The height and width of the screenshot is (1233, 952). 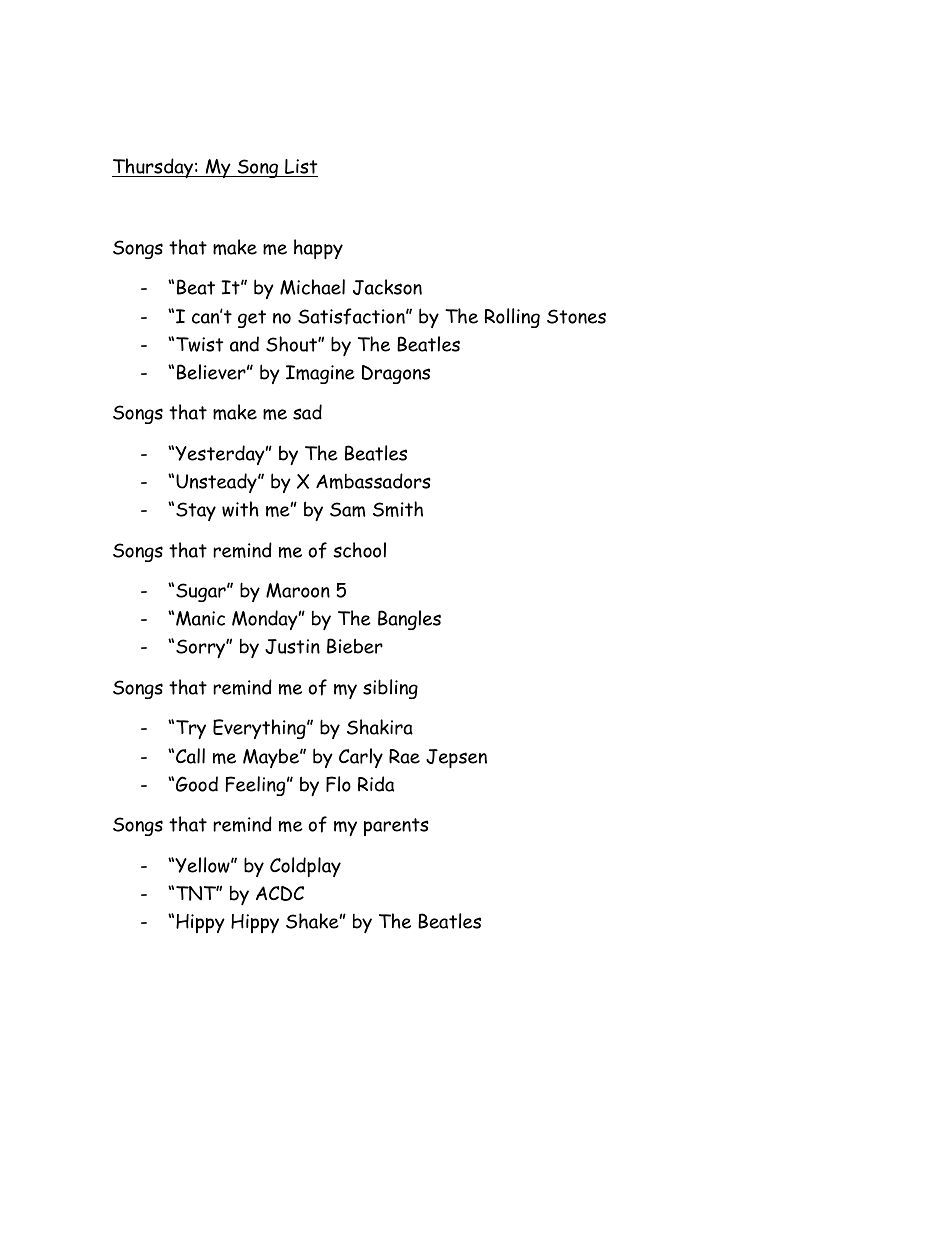 I want to click on Coldplay, so click(x=305, y=867).
